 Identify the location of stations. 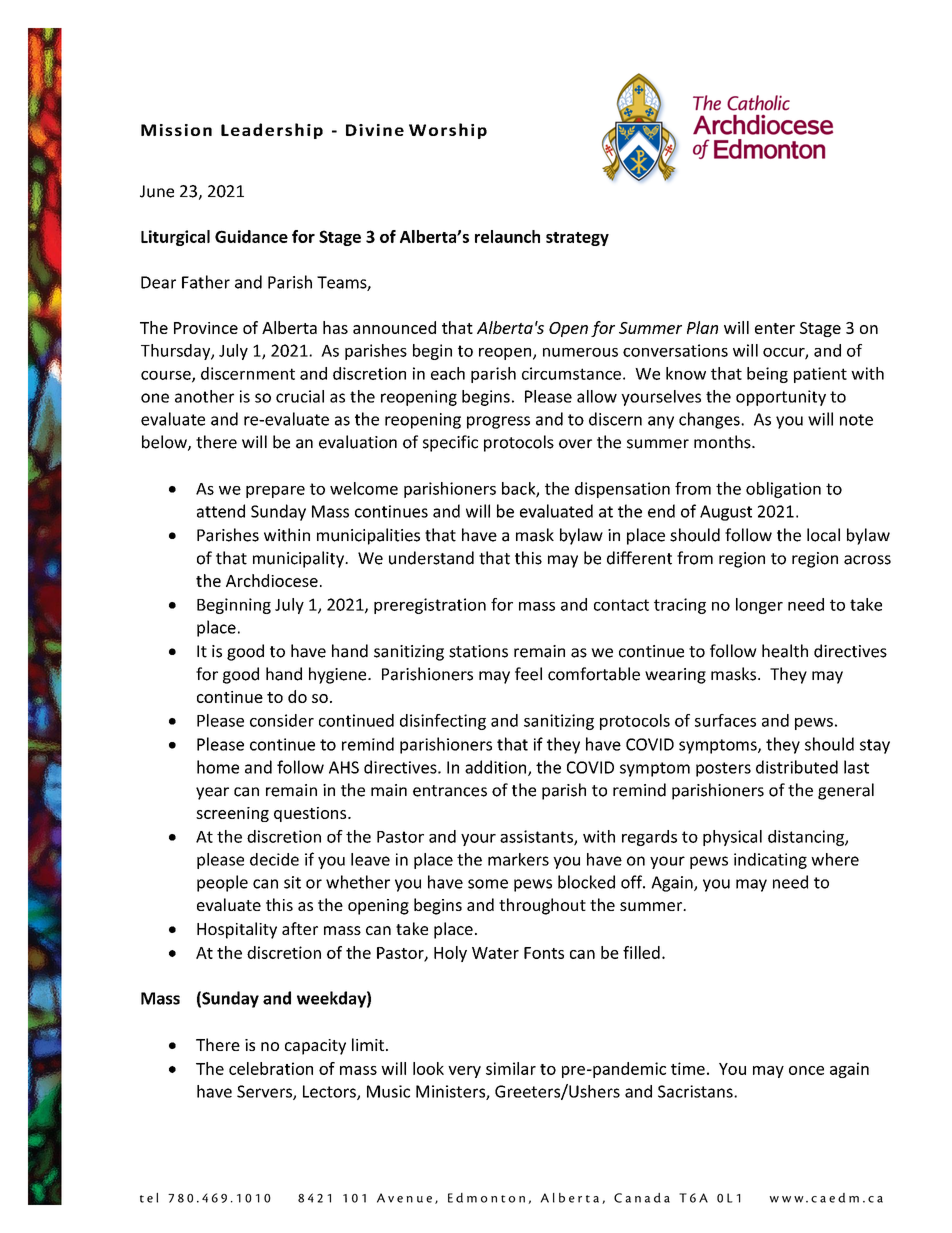
(478, 651).
